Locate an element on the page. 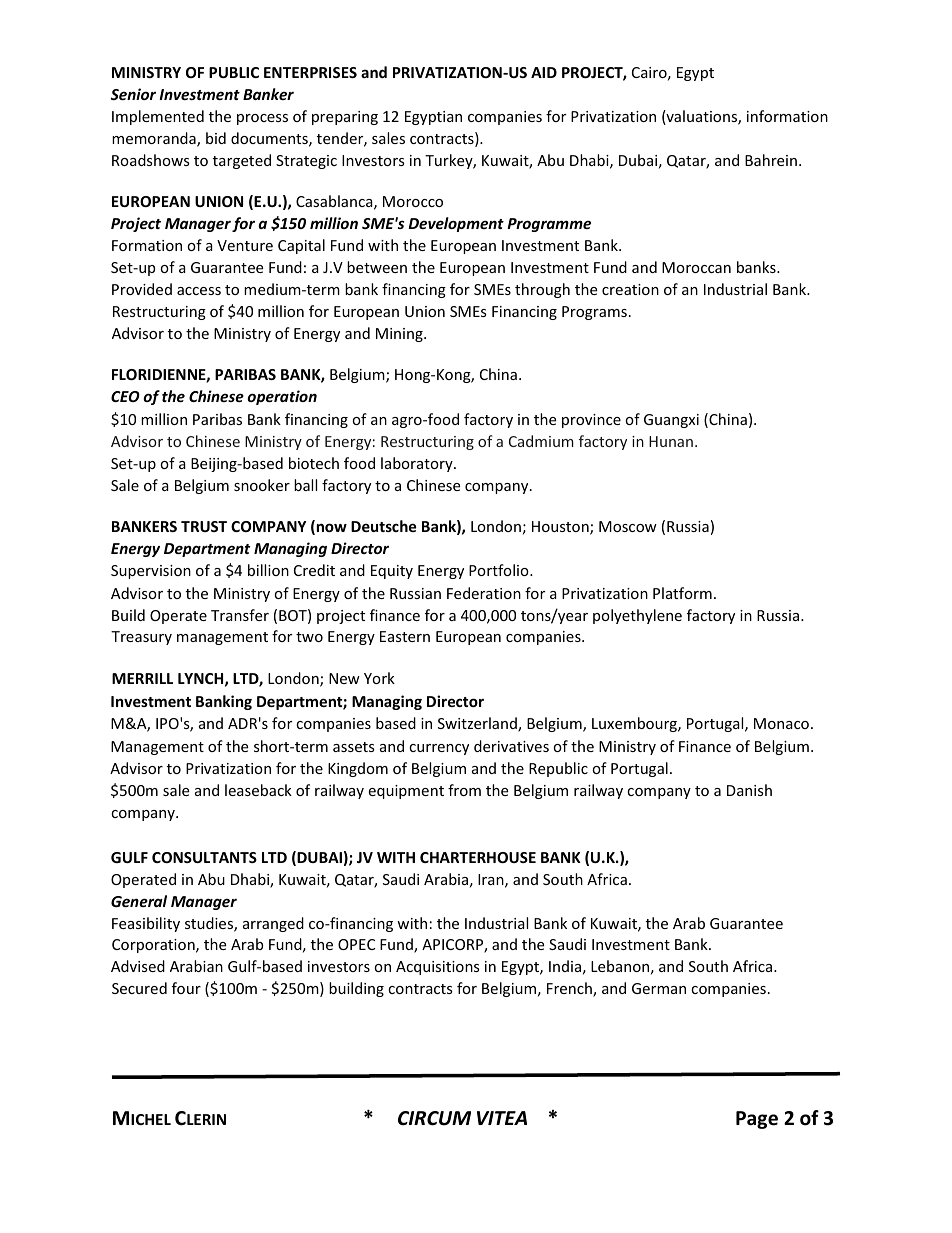  Mining is located at coordinates (400, 335).
